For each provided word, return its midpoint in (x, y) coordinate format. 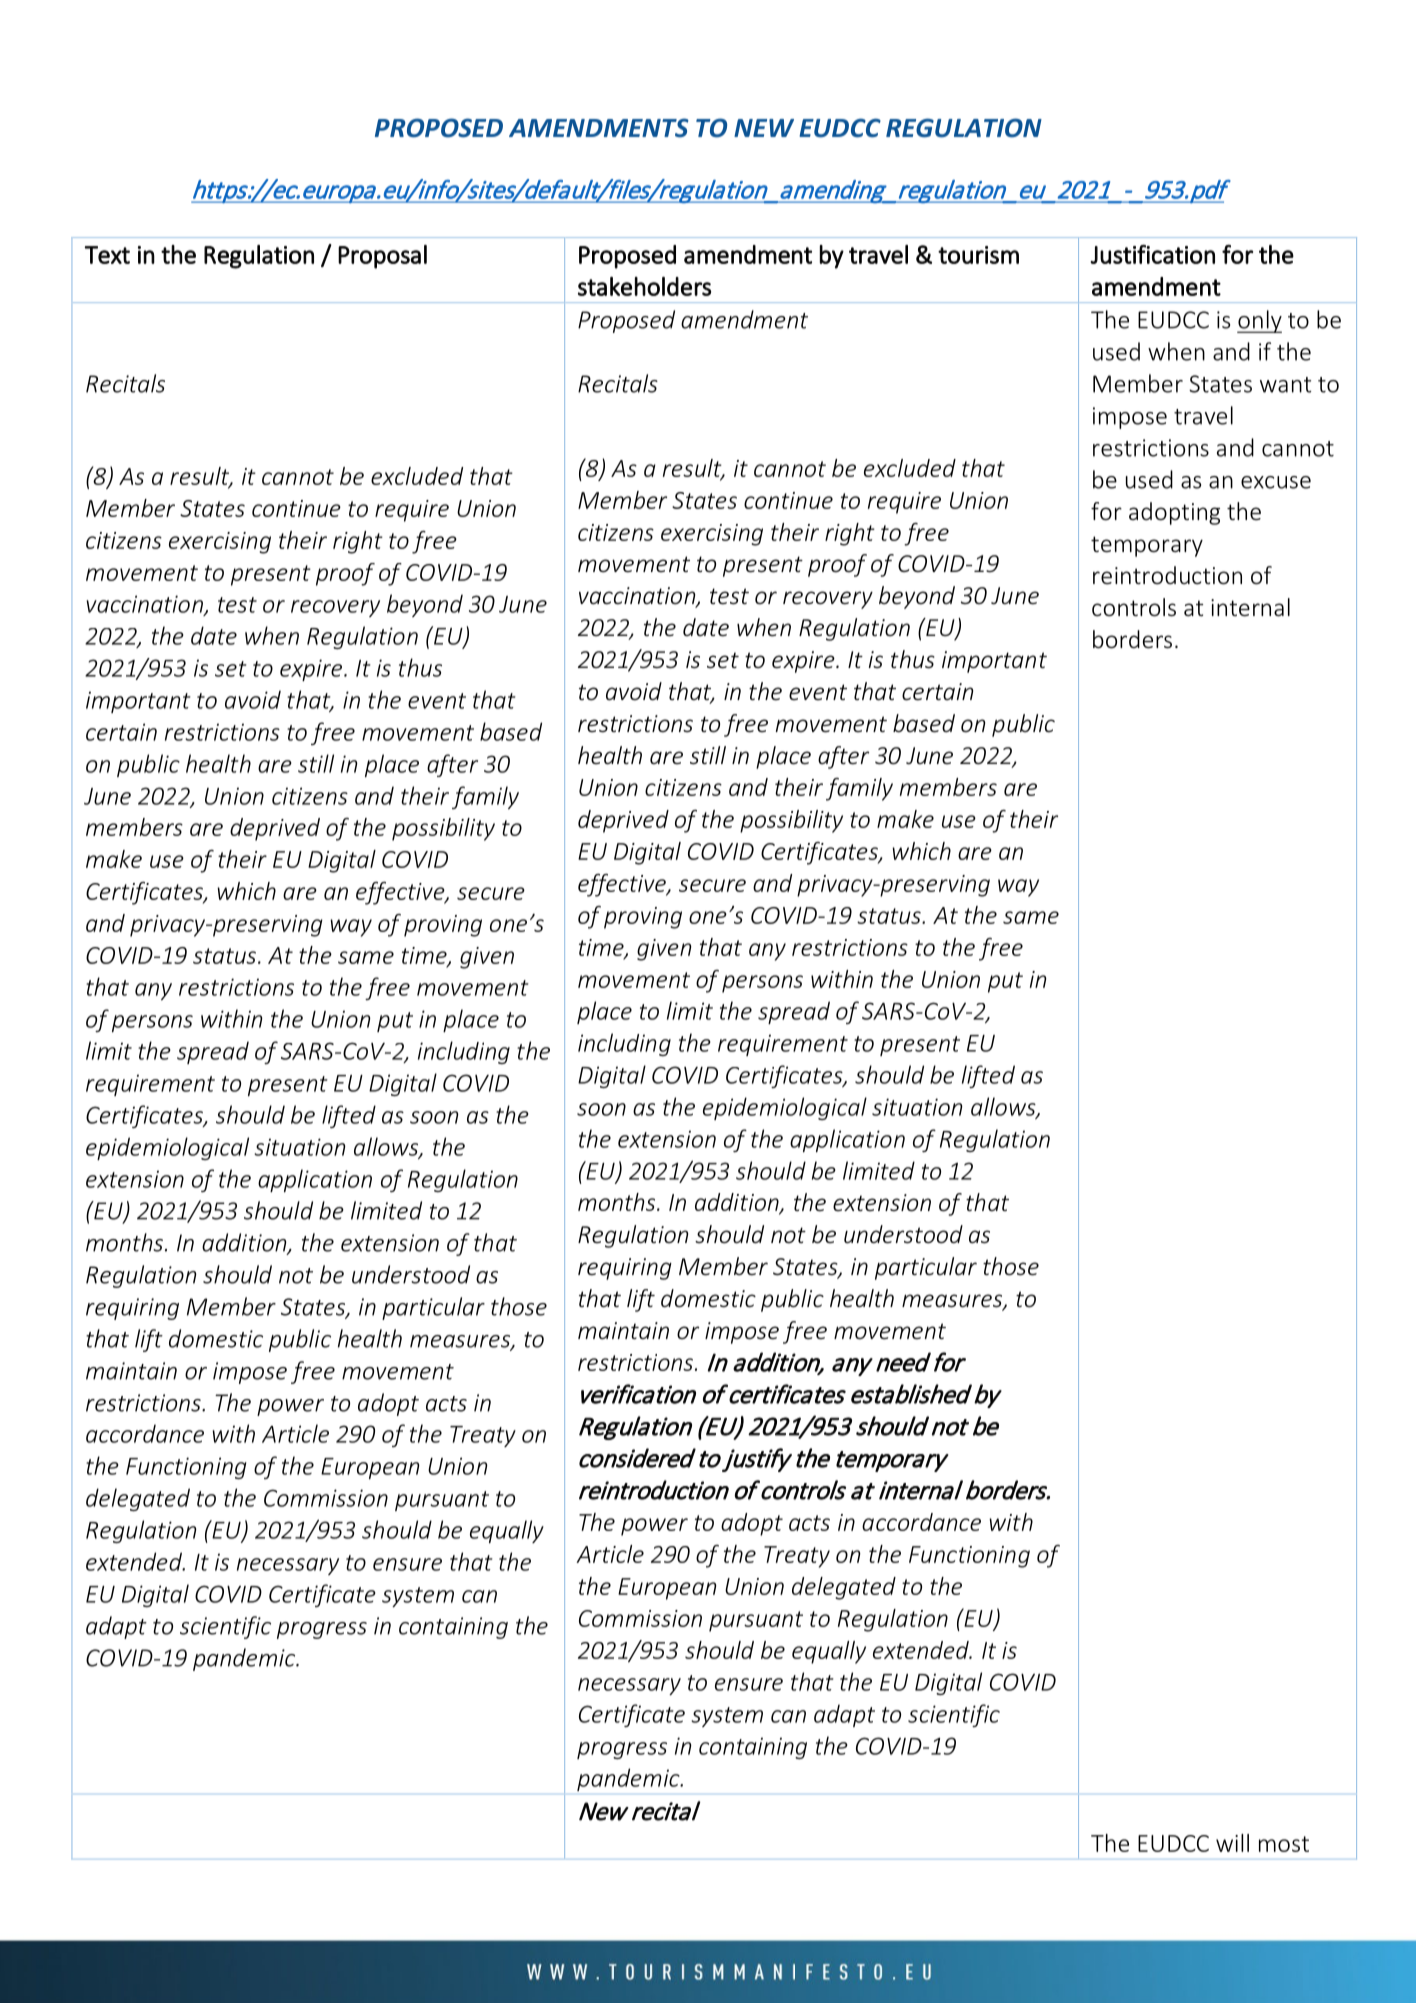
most (1284, 1844)
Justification (1152, 254)
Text (107, 255)
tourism (978, 255)
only (1259, 321)
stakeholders (644, 286)
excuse (1276, 482)
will (1232, 1843)
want (1285, 385)
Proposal (382, 257)
